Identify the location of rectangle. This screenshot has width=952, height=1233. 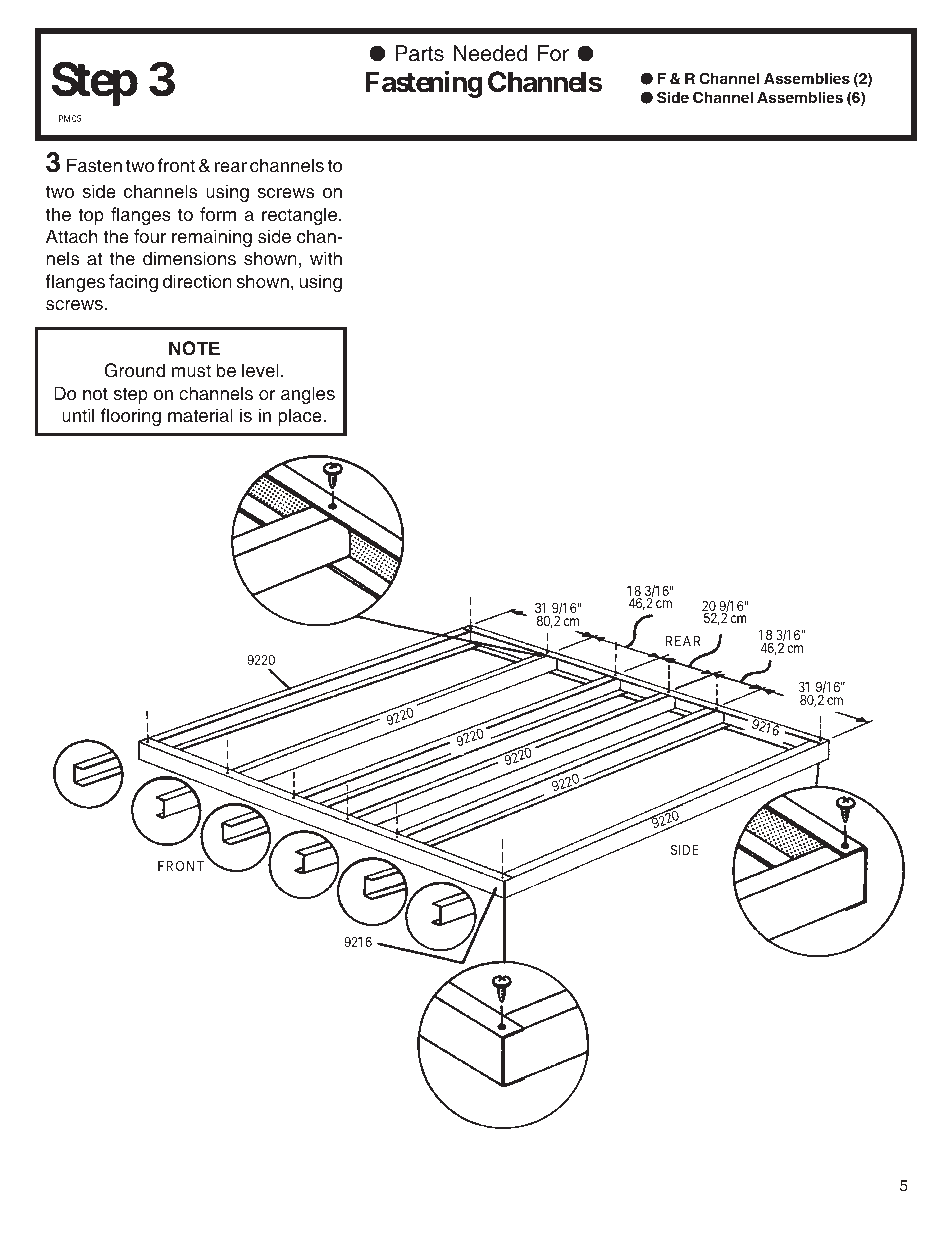
(301, 216).
